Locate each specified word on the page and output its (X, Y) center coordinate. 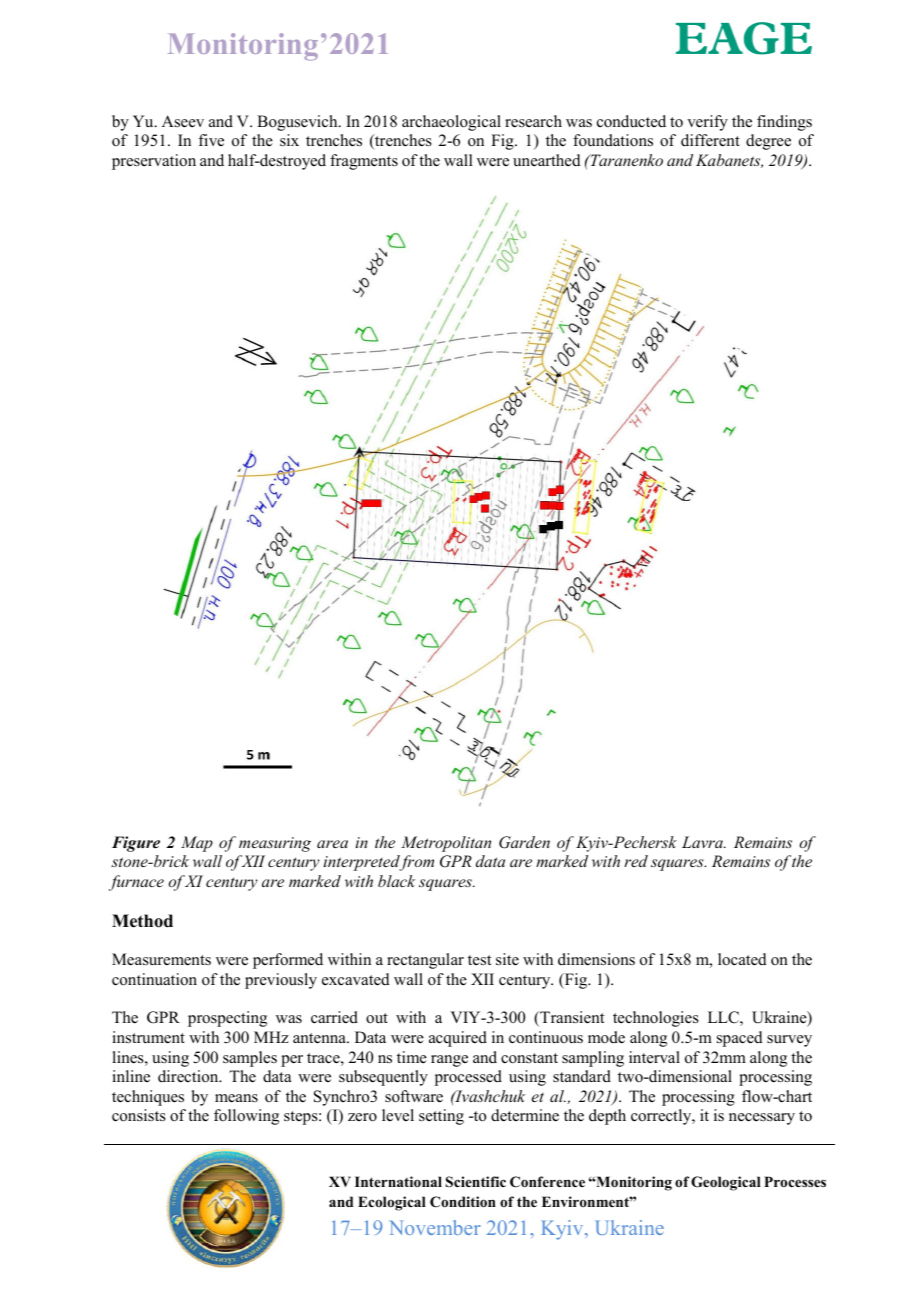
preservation (154, 162)
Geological (726, 1183)
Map (197, 844)
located (742, 959)
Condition (463, 1201)
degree (768, 142)
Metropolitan (446, 844)
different (710, 140)
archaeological (451, 123)
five (211, 140)
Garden (524, 842)
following (246, 1117)
